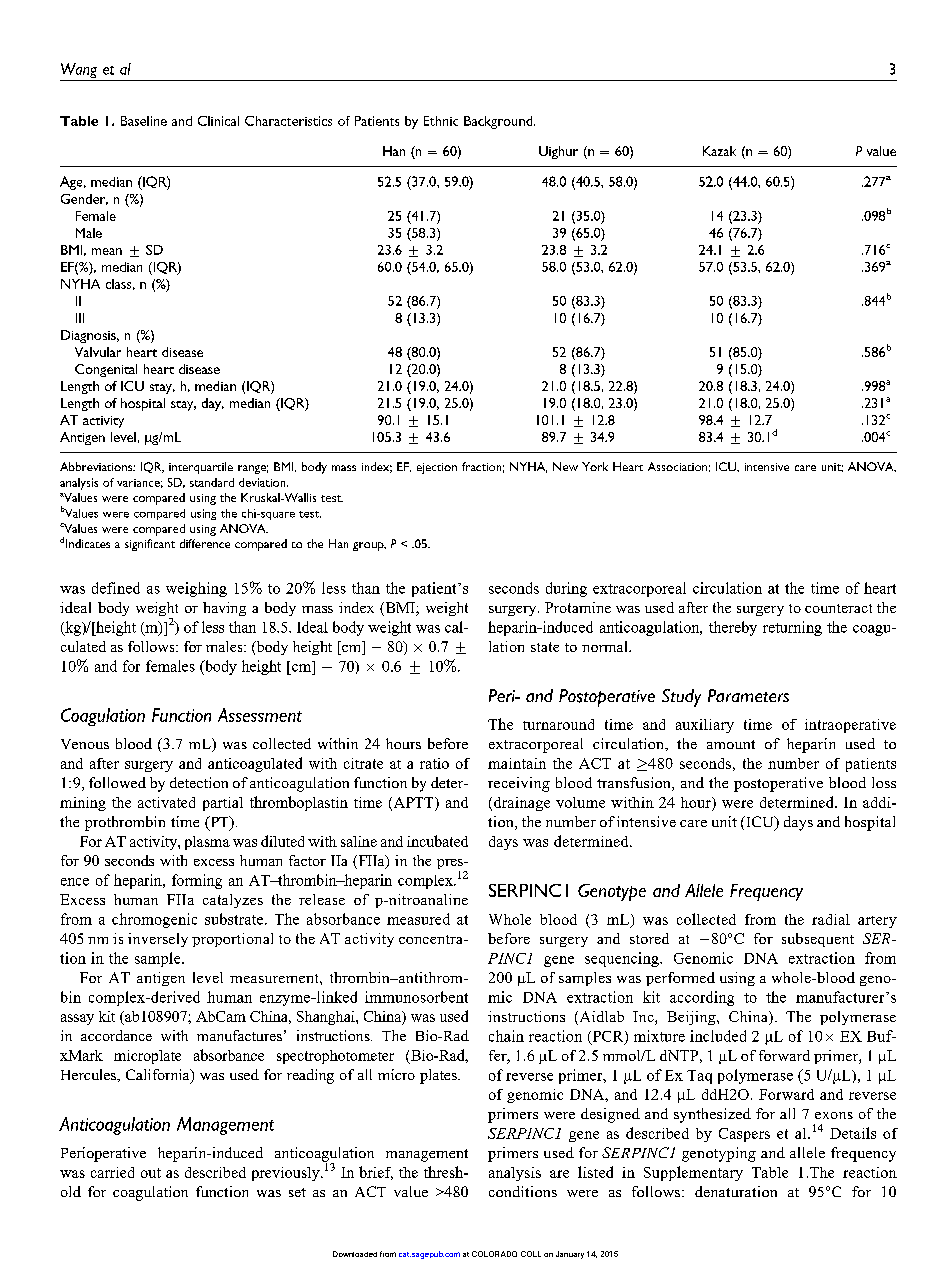  I want to click on returning, so click(792, 628).
